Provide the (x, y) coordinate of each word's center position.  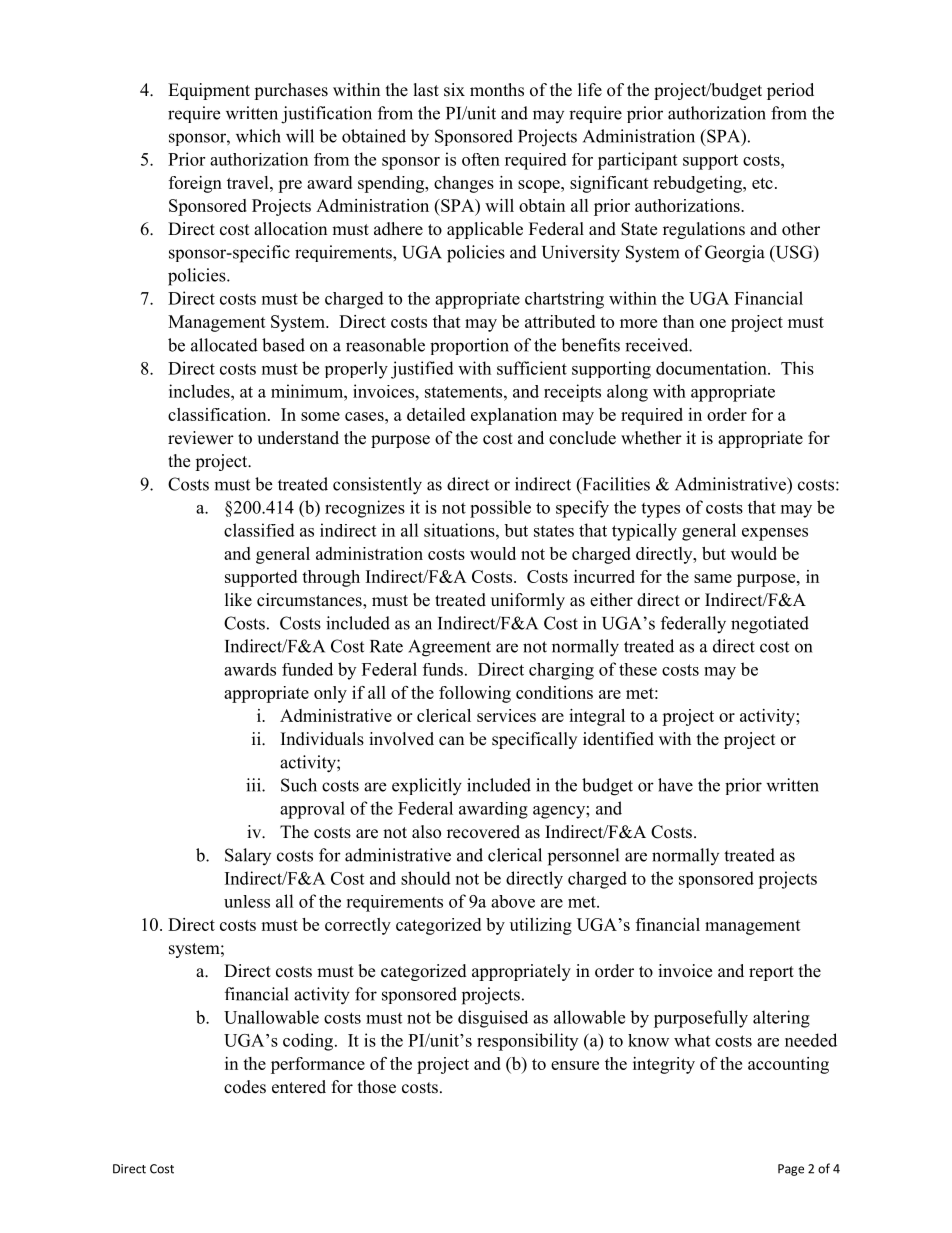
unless (247, 901)
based (283, 345)
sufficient (532, 368)
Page (791, 1170)
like (238, 600)
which (258, 136)
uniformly (528, 601)
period (790, 91)
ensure (575, 1065)
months (497, 90)
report (771, 973)
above (513, 901)
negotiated (770, 625)
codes (245, 1087)
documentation (712, 368)
